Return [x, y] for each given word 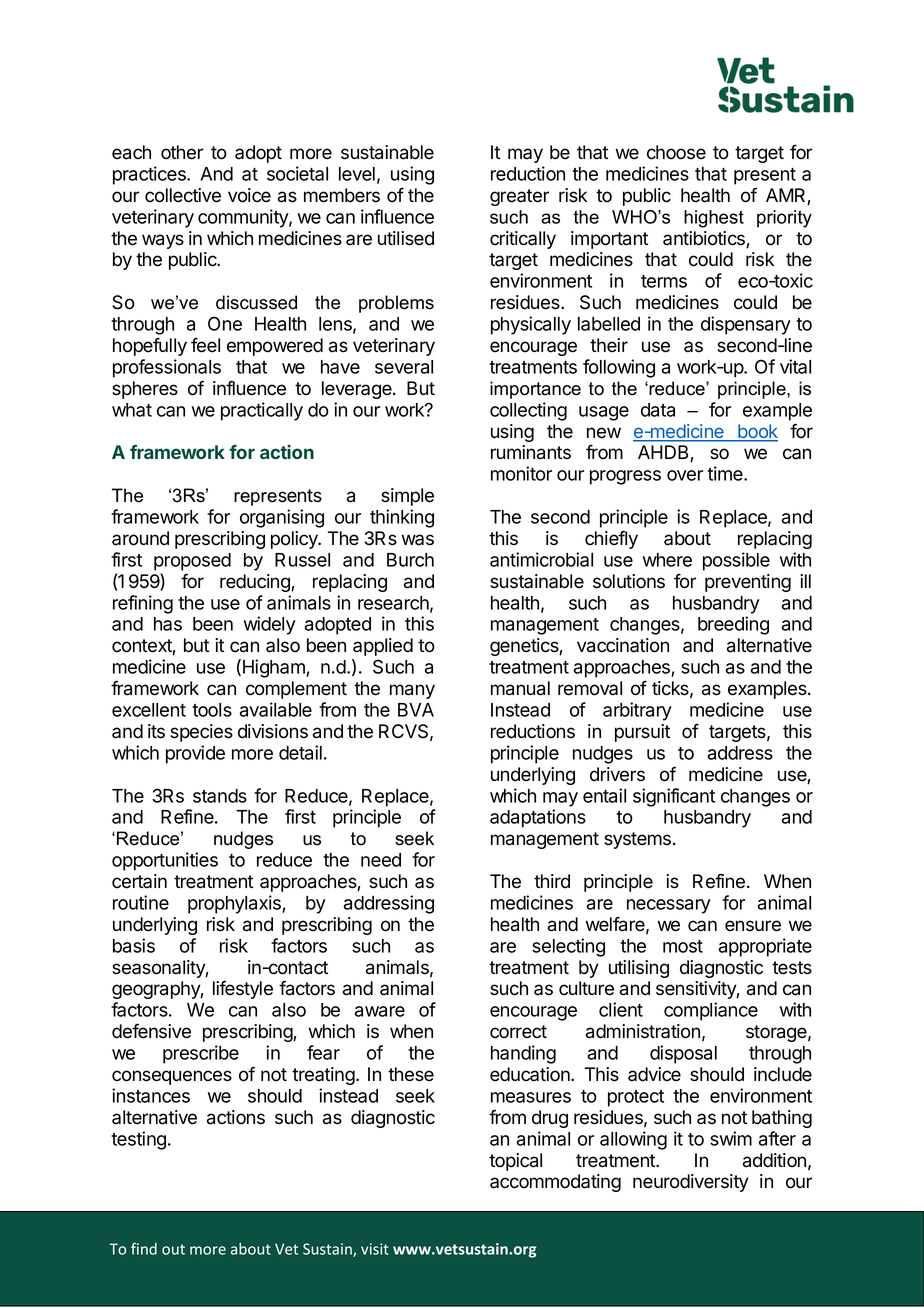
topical [515, 1162]
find [144, 1248]
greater [519, 197]
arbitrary [637, 711]
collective [183, 195]
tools [212, 710]
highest [714, 219]
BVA [416, 710]
